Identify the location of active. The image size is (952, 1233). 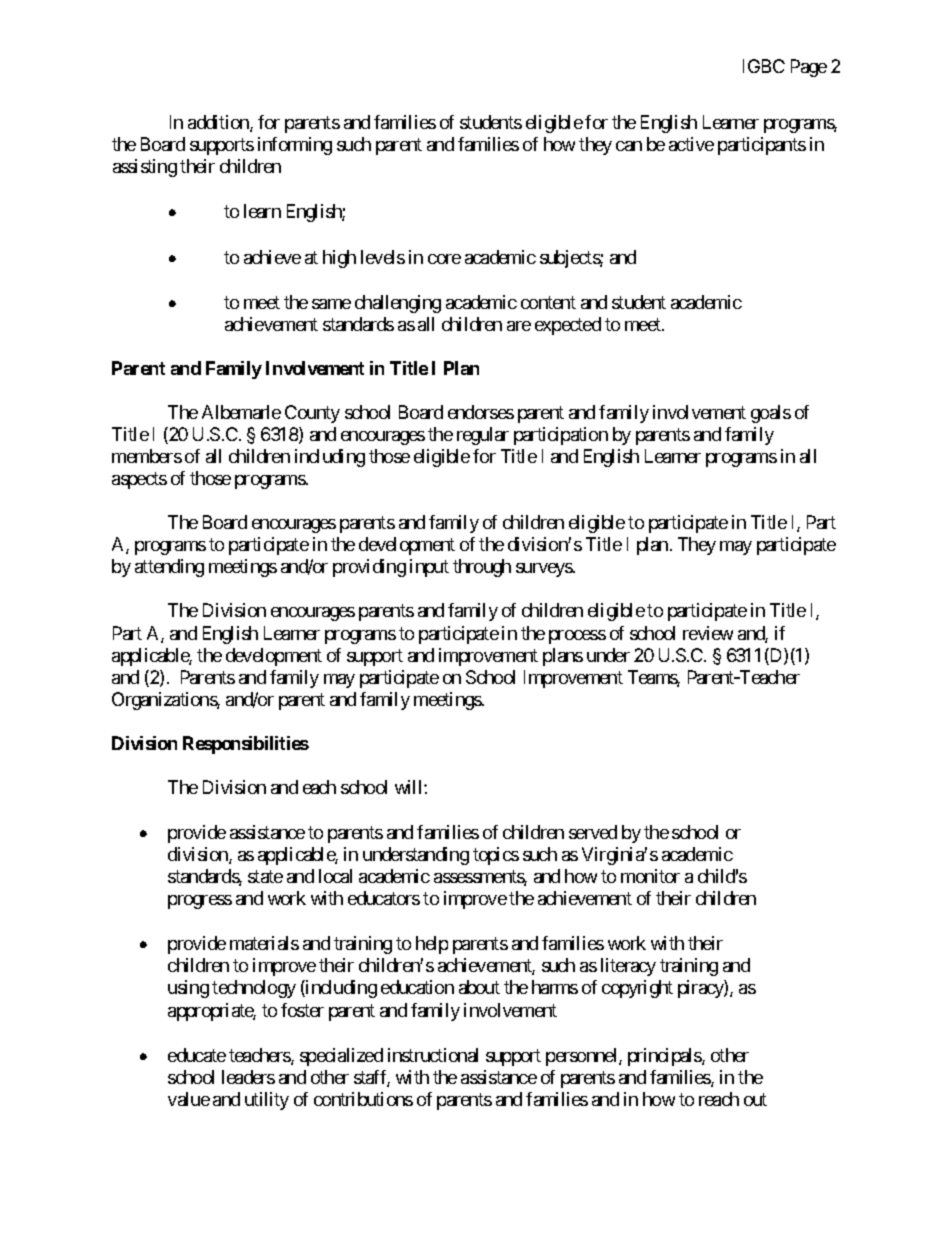
(691, 144).
